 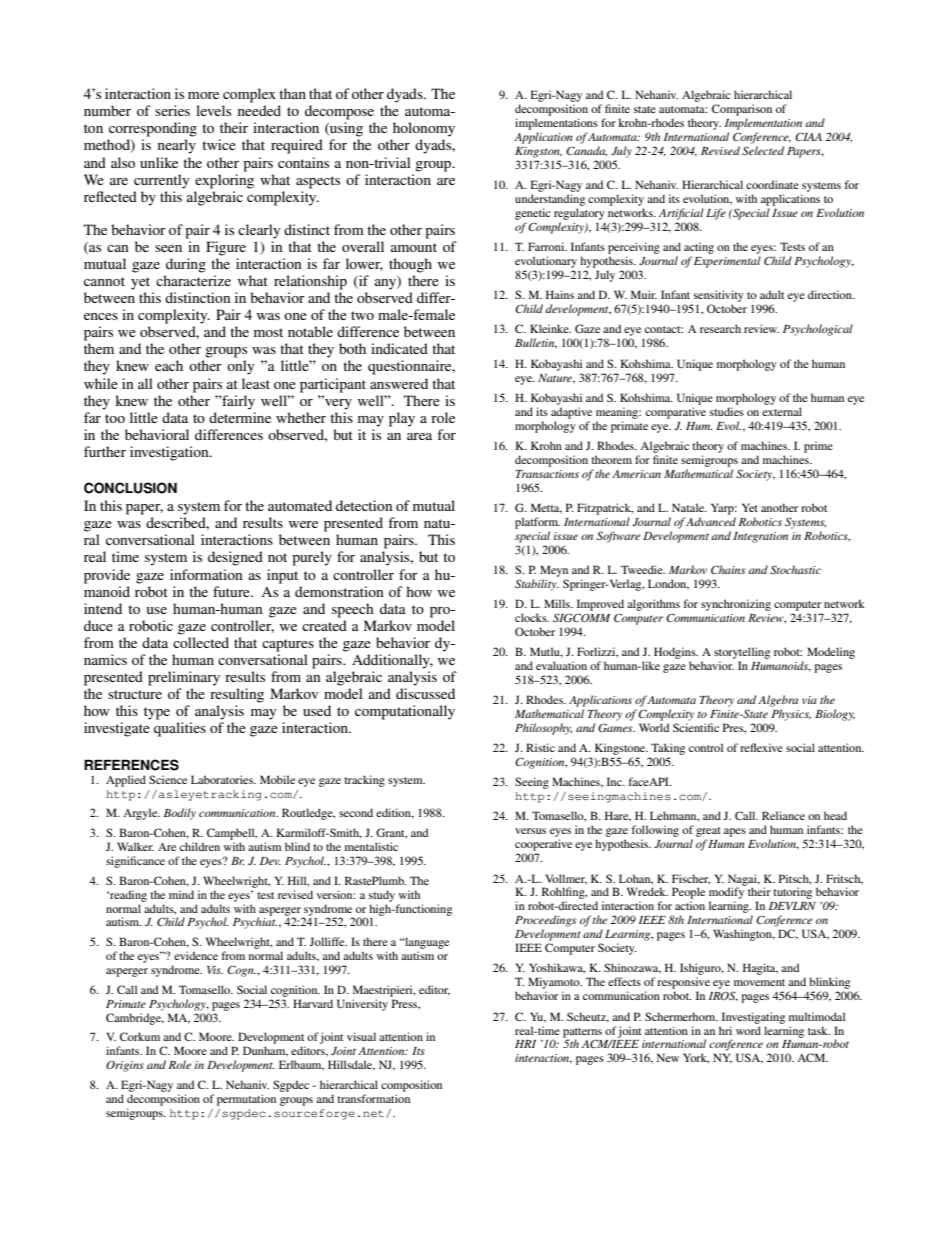 I want to click on studies, so click(x=727, y=411).
